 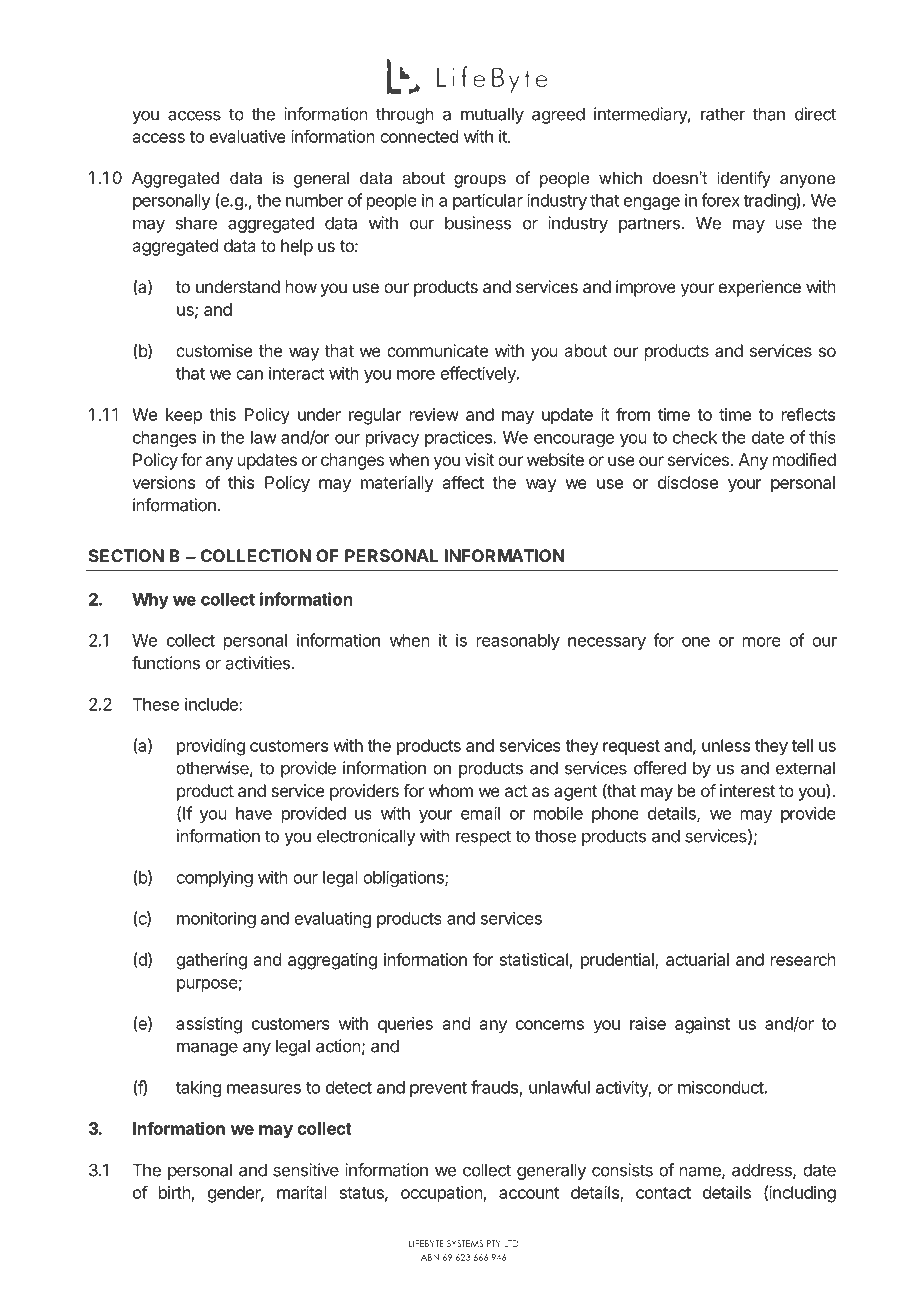 What do you see at coordinates (163, 482) in the document?
I see `versions` at bounding box center [163, 482].
